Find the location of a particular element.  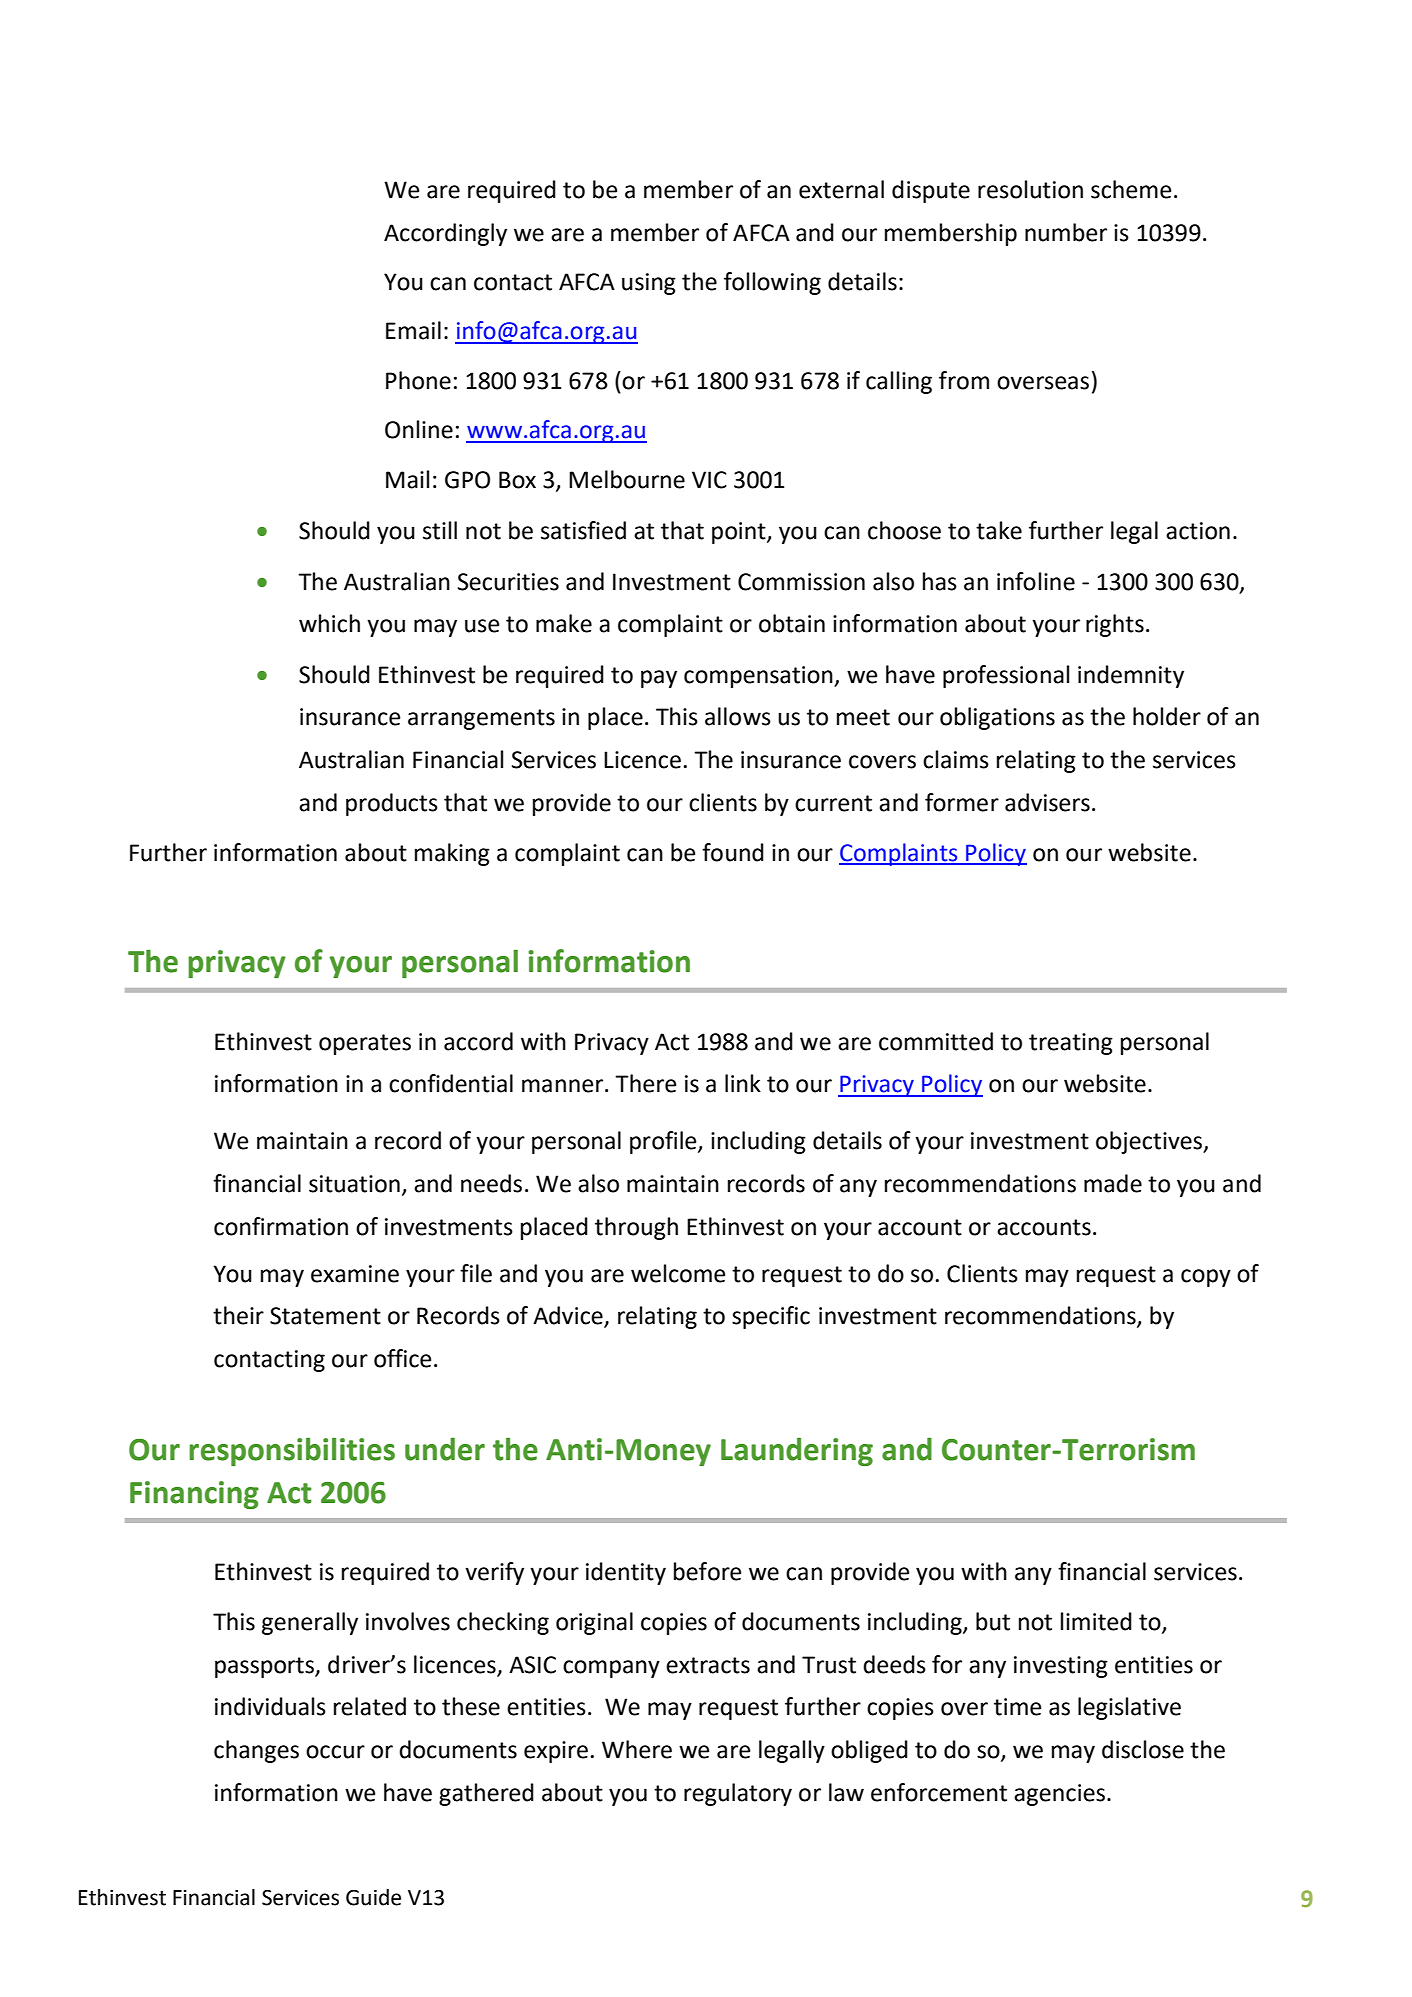

link is located at coordinates (743, 1083).
